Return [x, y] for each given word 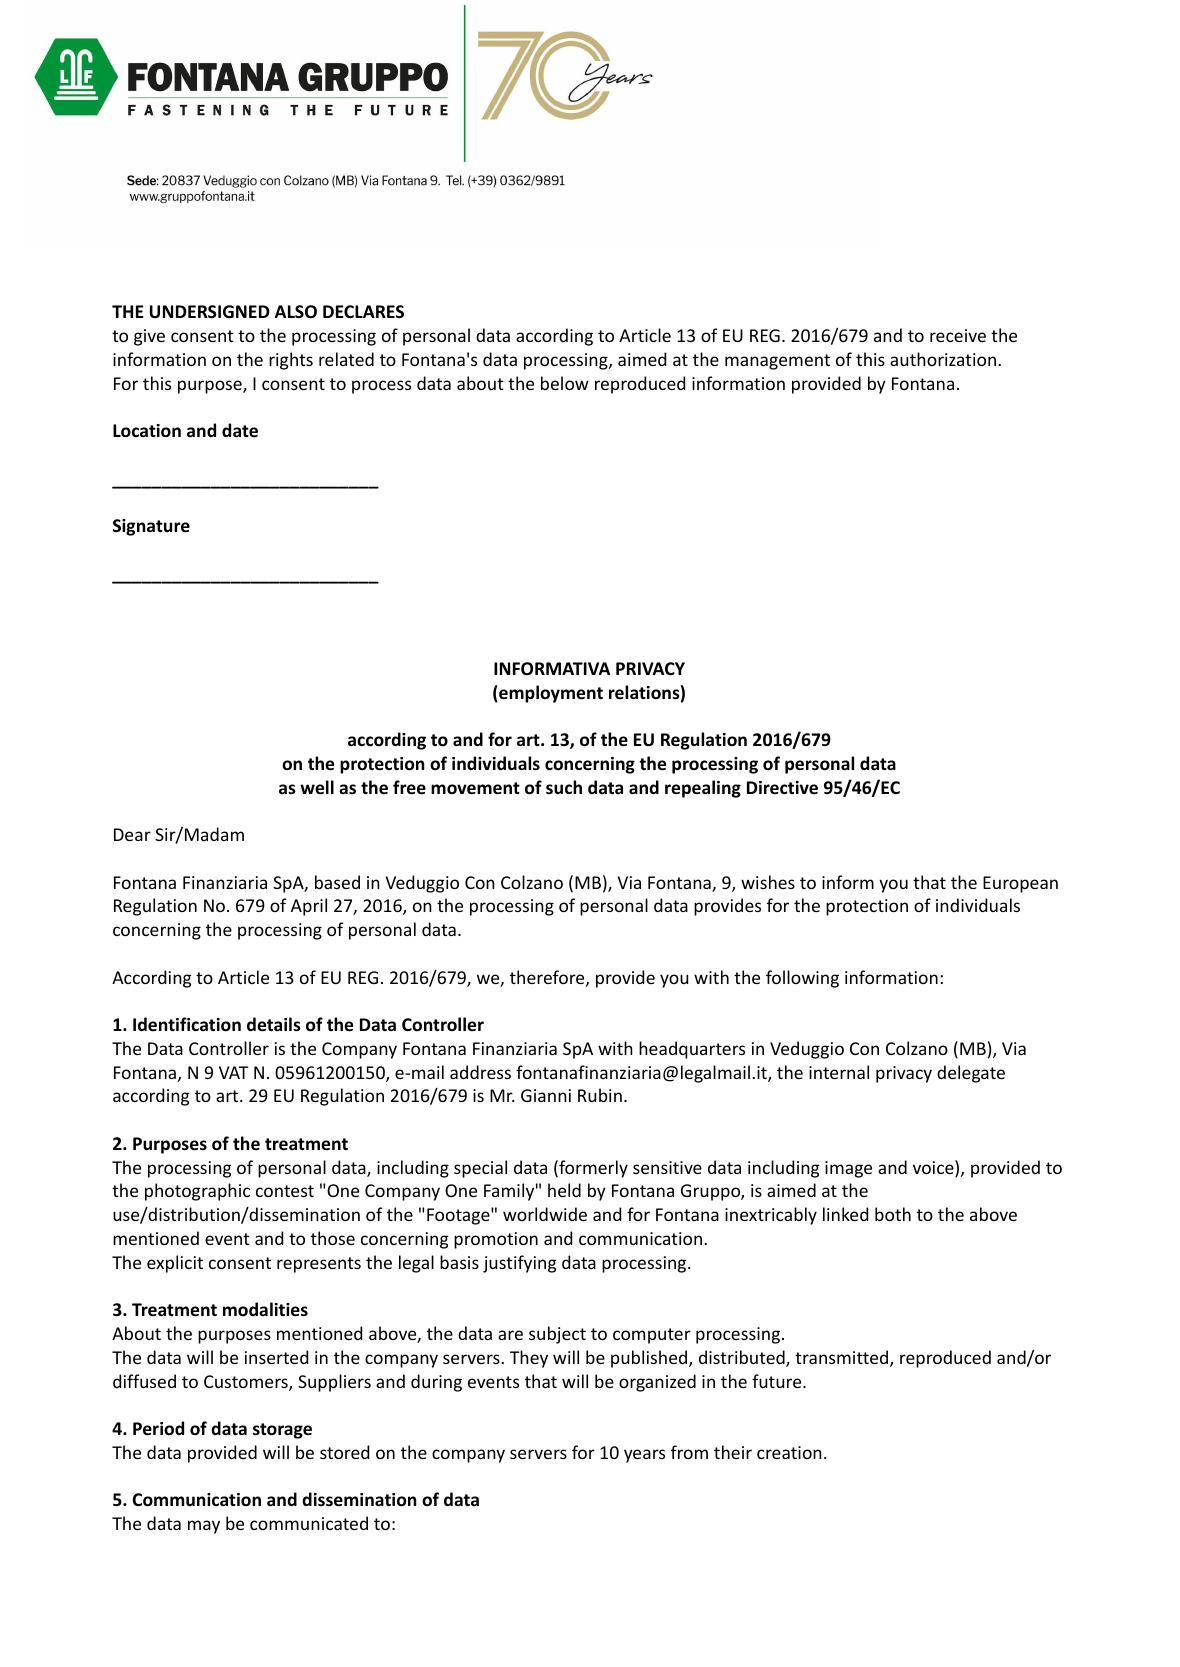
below [565, 383]
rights [291, 361]
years [644, 1456]
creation [789, 1452]
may [204, 1527]
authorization [944, 359]
